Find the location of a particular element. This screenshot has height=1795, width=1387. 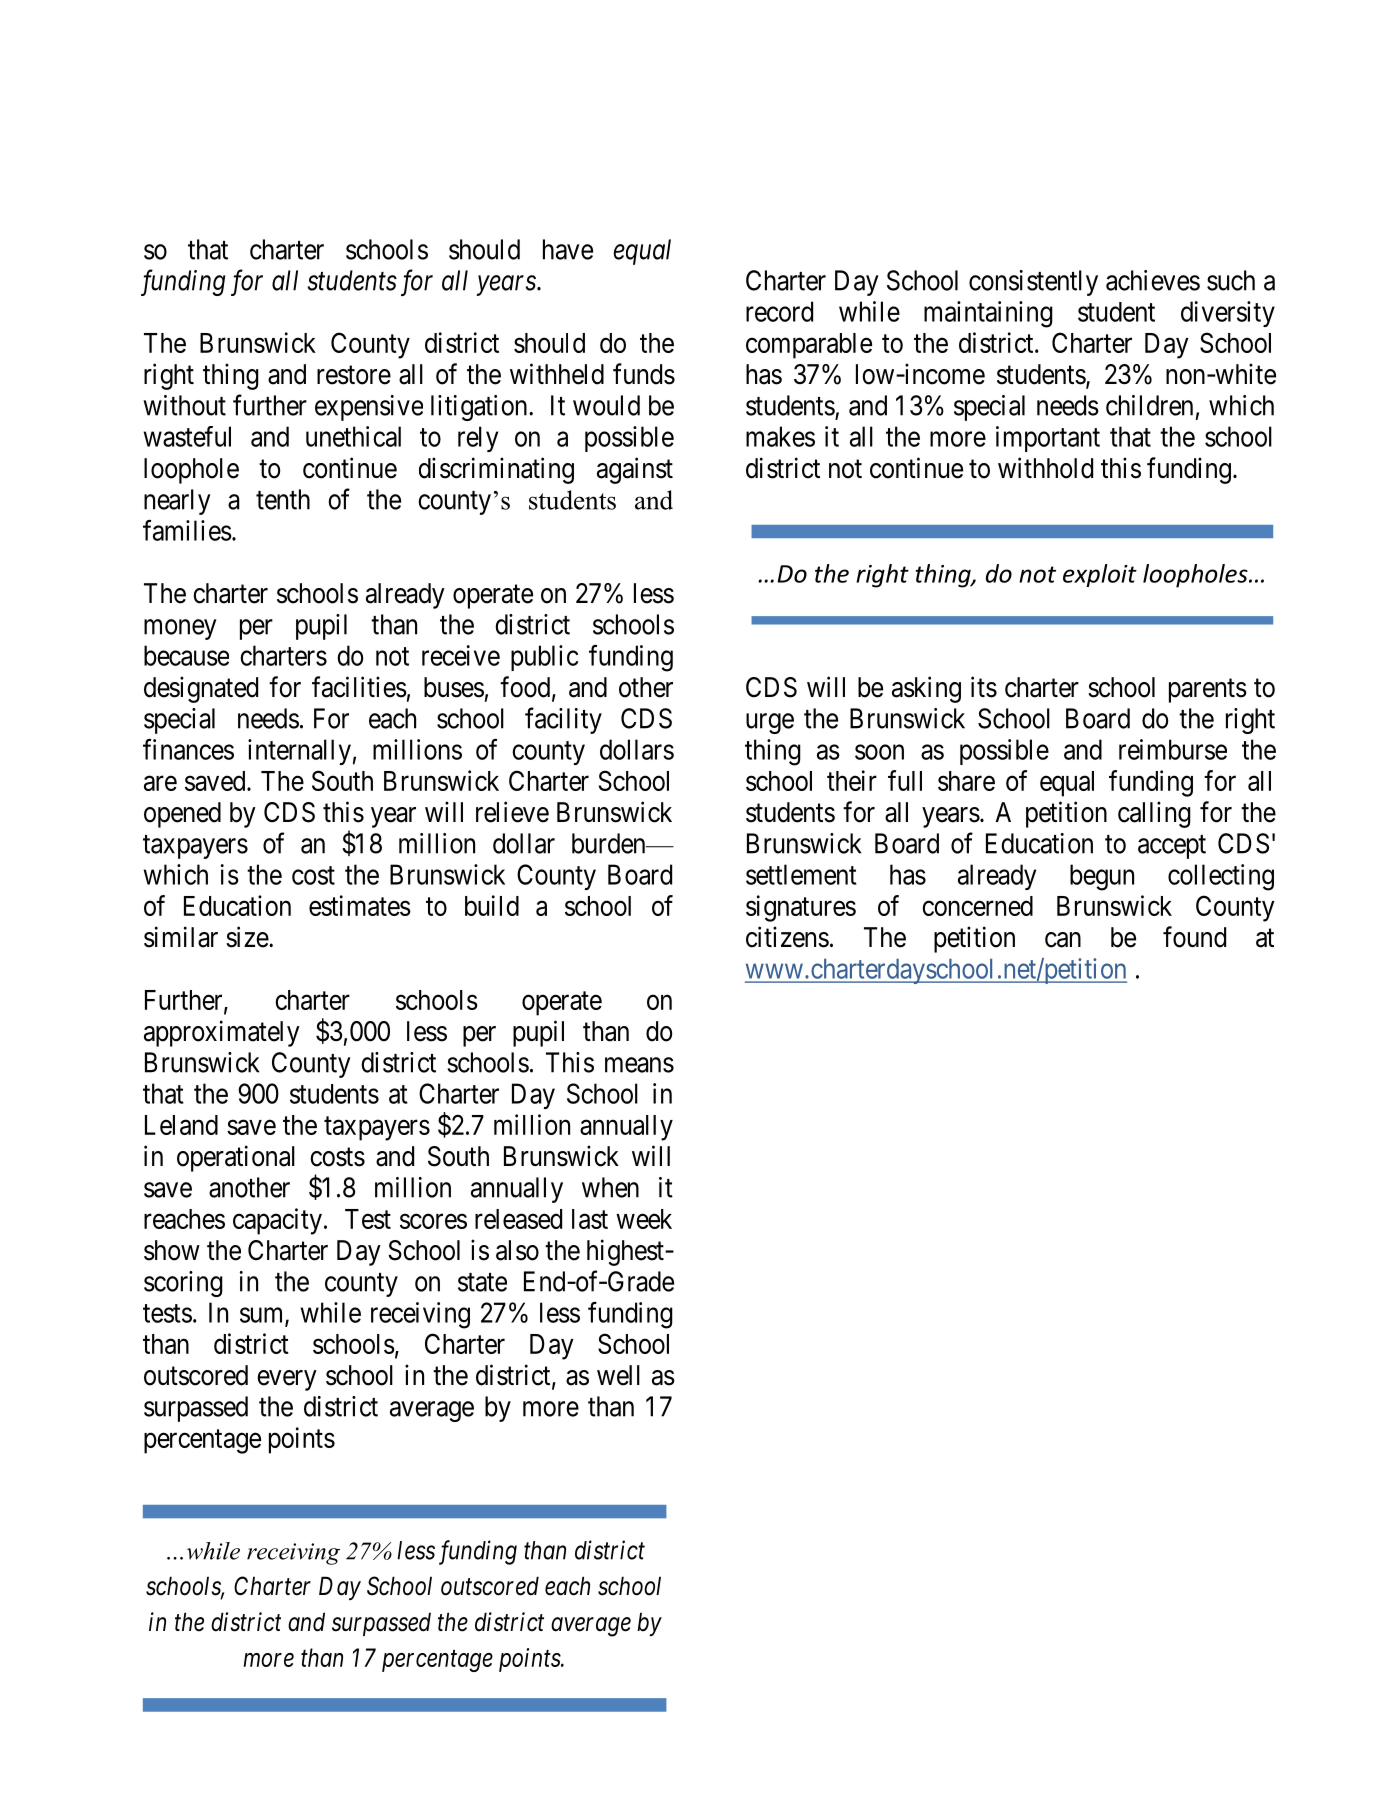

approximately is located at coordinates (222, 1033).
